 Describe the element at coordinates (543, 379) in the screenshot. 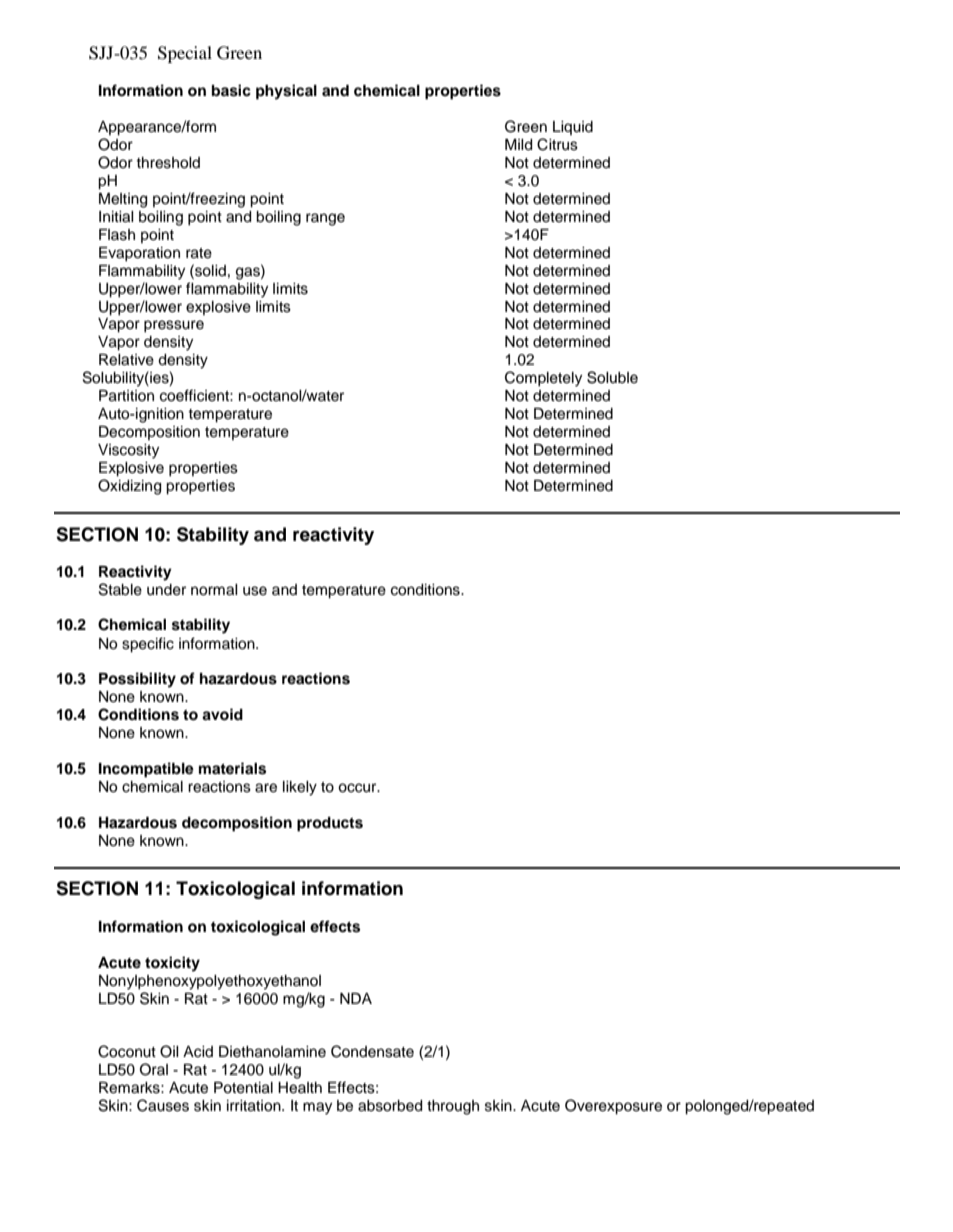

I see `Completely` at that location.
